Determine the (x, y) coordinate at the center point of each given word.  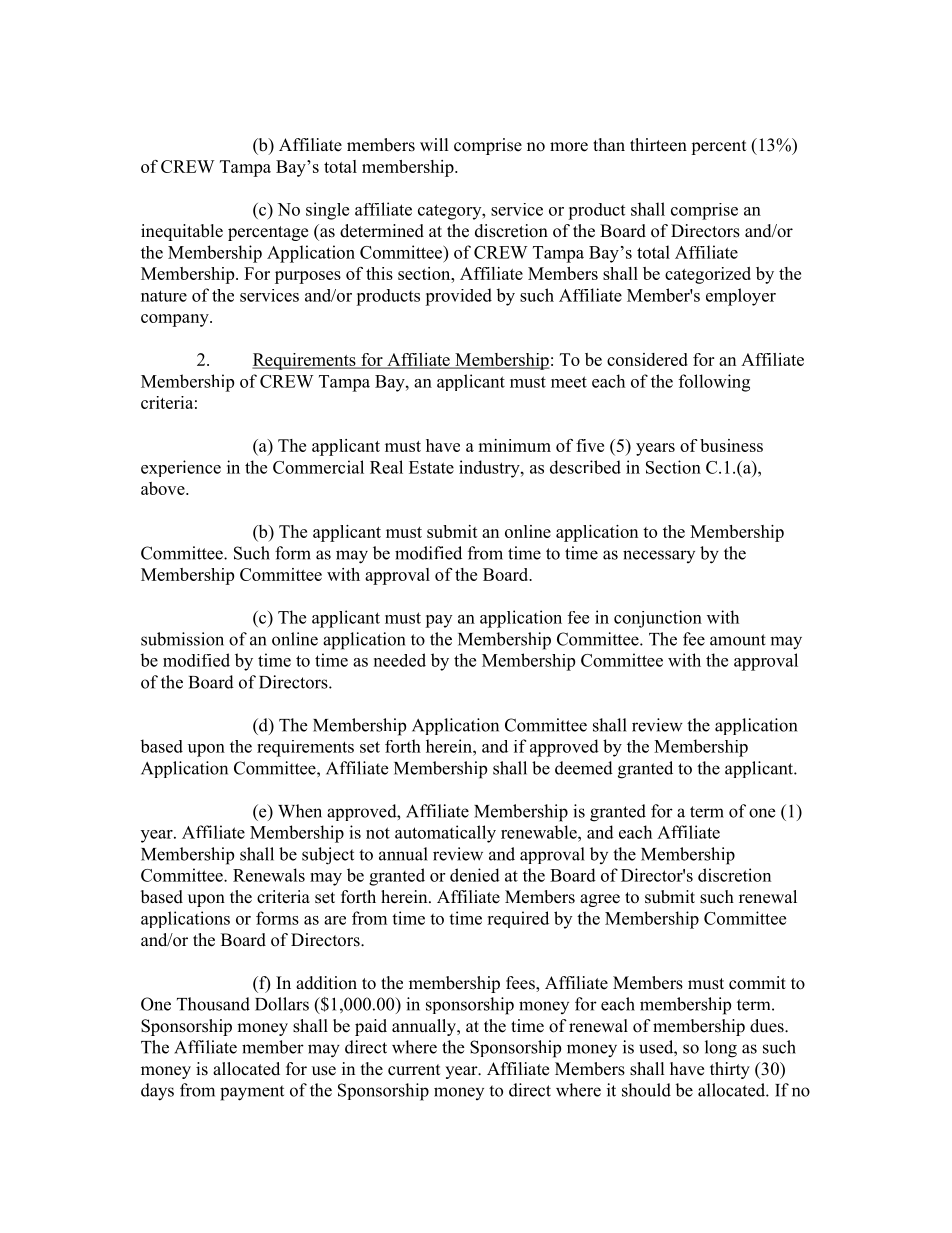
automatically (445, 834)
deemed (584, 768)
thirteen (658, 145)
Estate (431, 467)
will (434, 144)
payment (252, 1093)
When (300, 811)
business (731, 445)
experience (181, 468)
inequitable (182, 232)
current (414, 1070)
